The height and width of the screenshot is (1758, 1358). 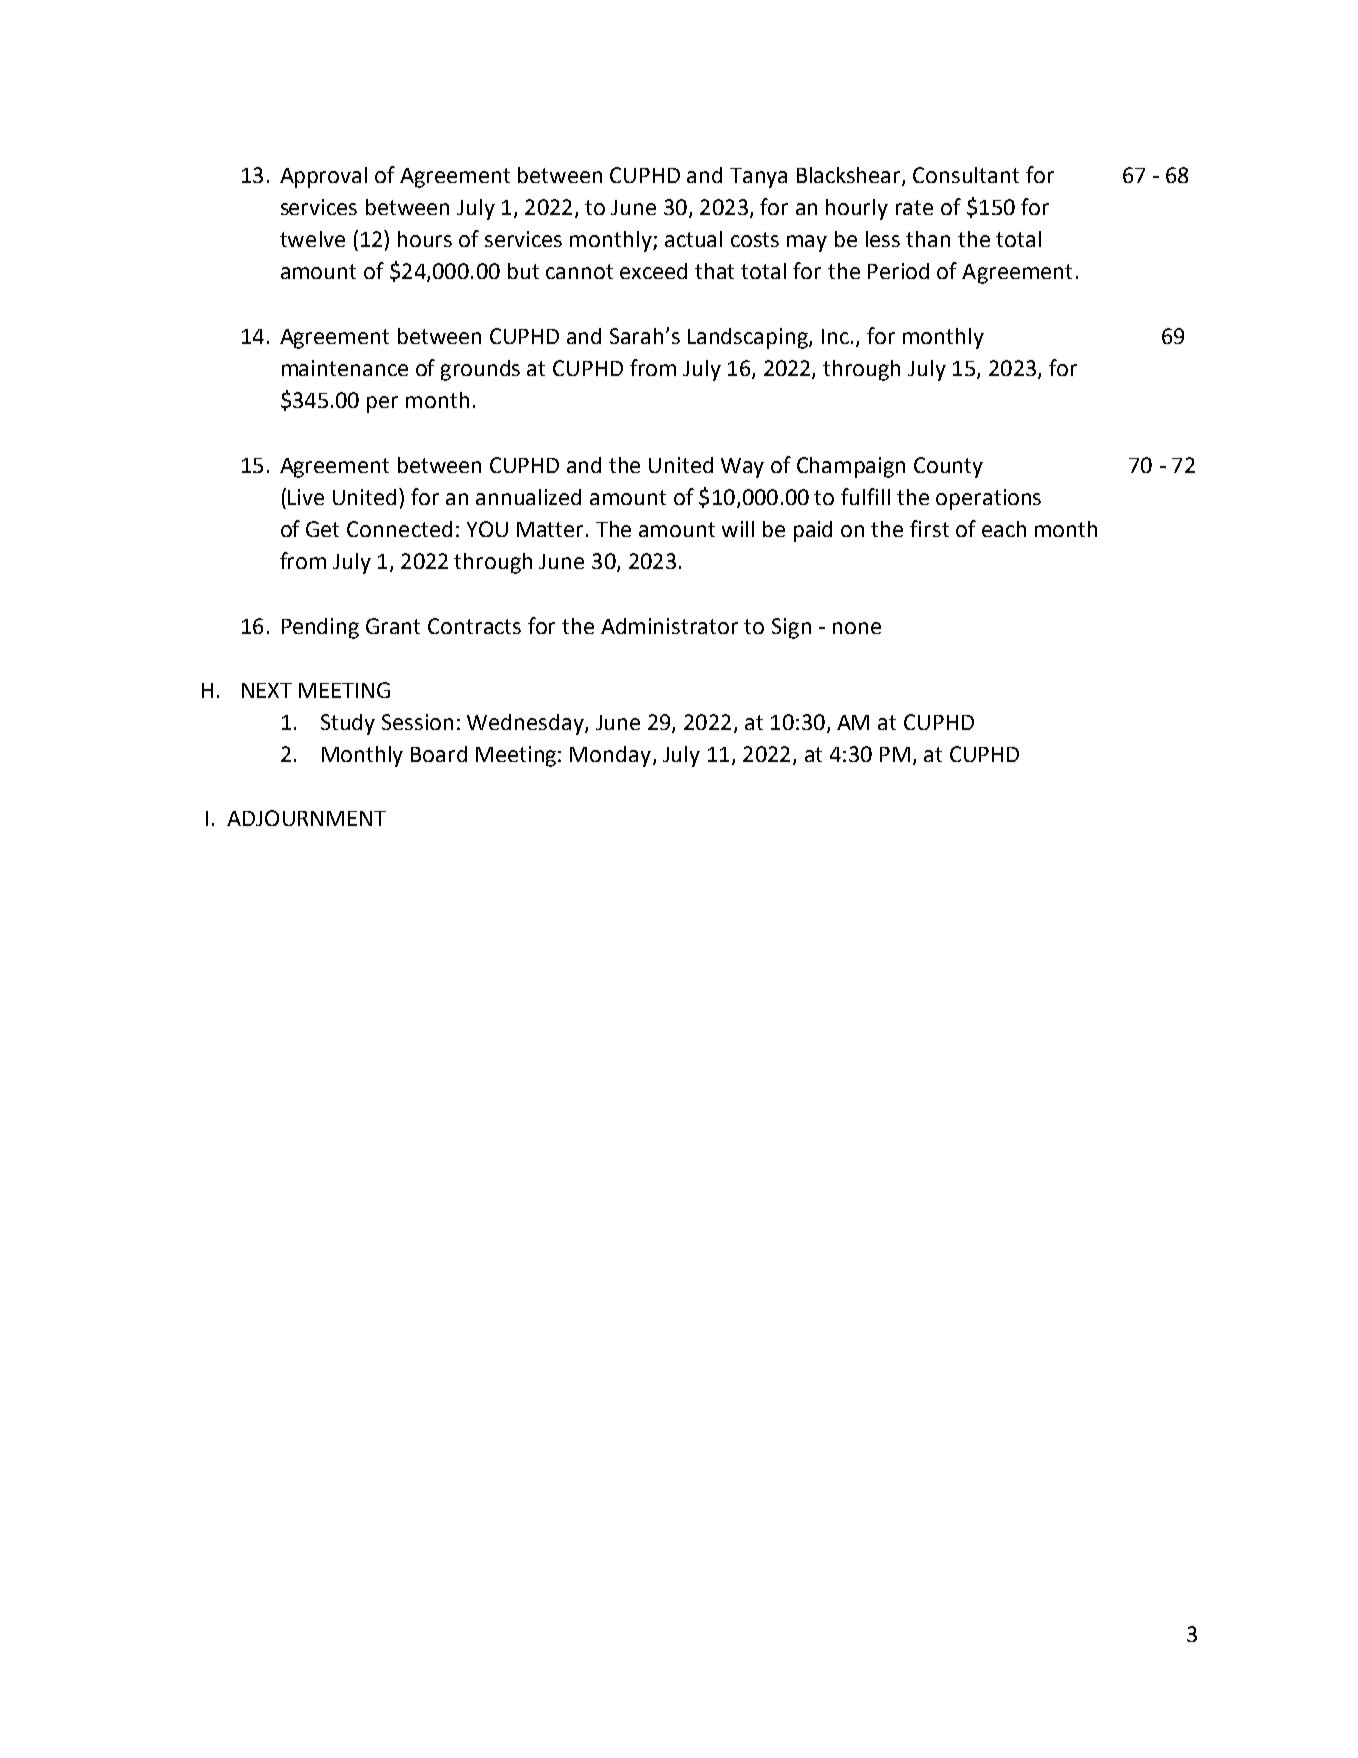 What do you see at coordinates (914, 207) in the screenshot?
I see `rate` at bounding box center [914, 207].
